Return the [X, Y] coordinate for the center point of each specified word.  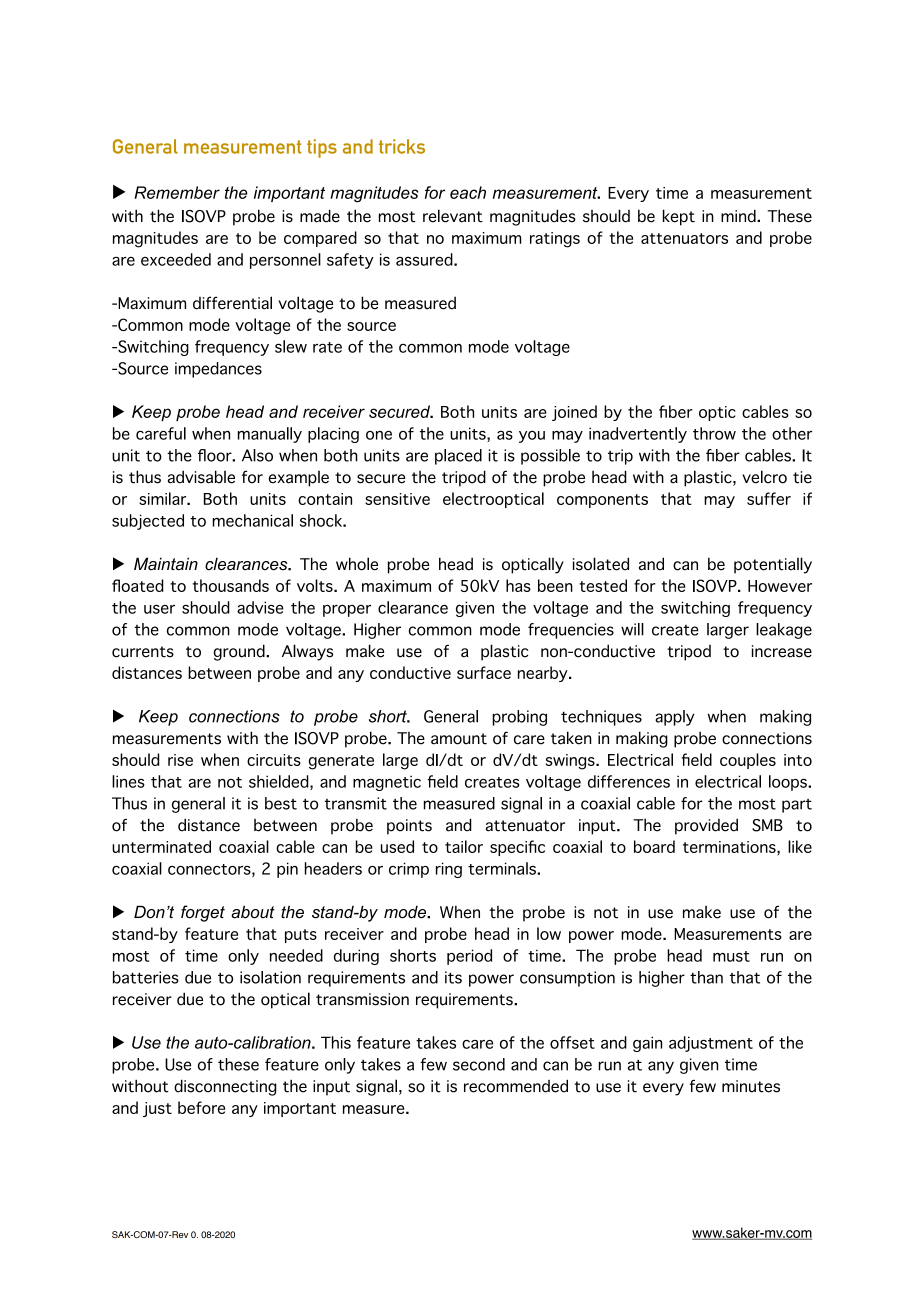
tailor [464, 846]
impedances [218, 370]
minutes [751, 1086]
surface [484, 672]
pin [287, 870]
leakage [784, 631]
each [468, 192]
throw [714, 433]
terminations [730, 847]
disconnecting [225, 1087]
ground [240, 652]
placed [458, 457]
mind [739, 216]
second [479, 1064]
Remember [177, 192]
